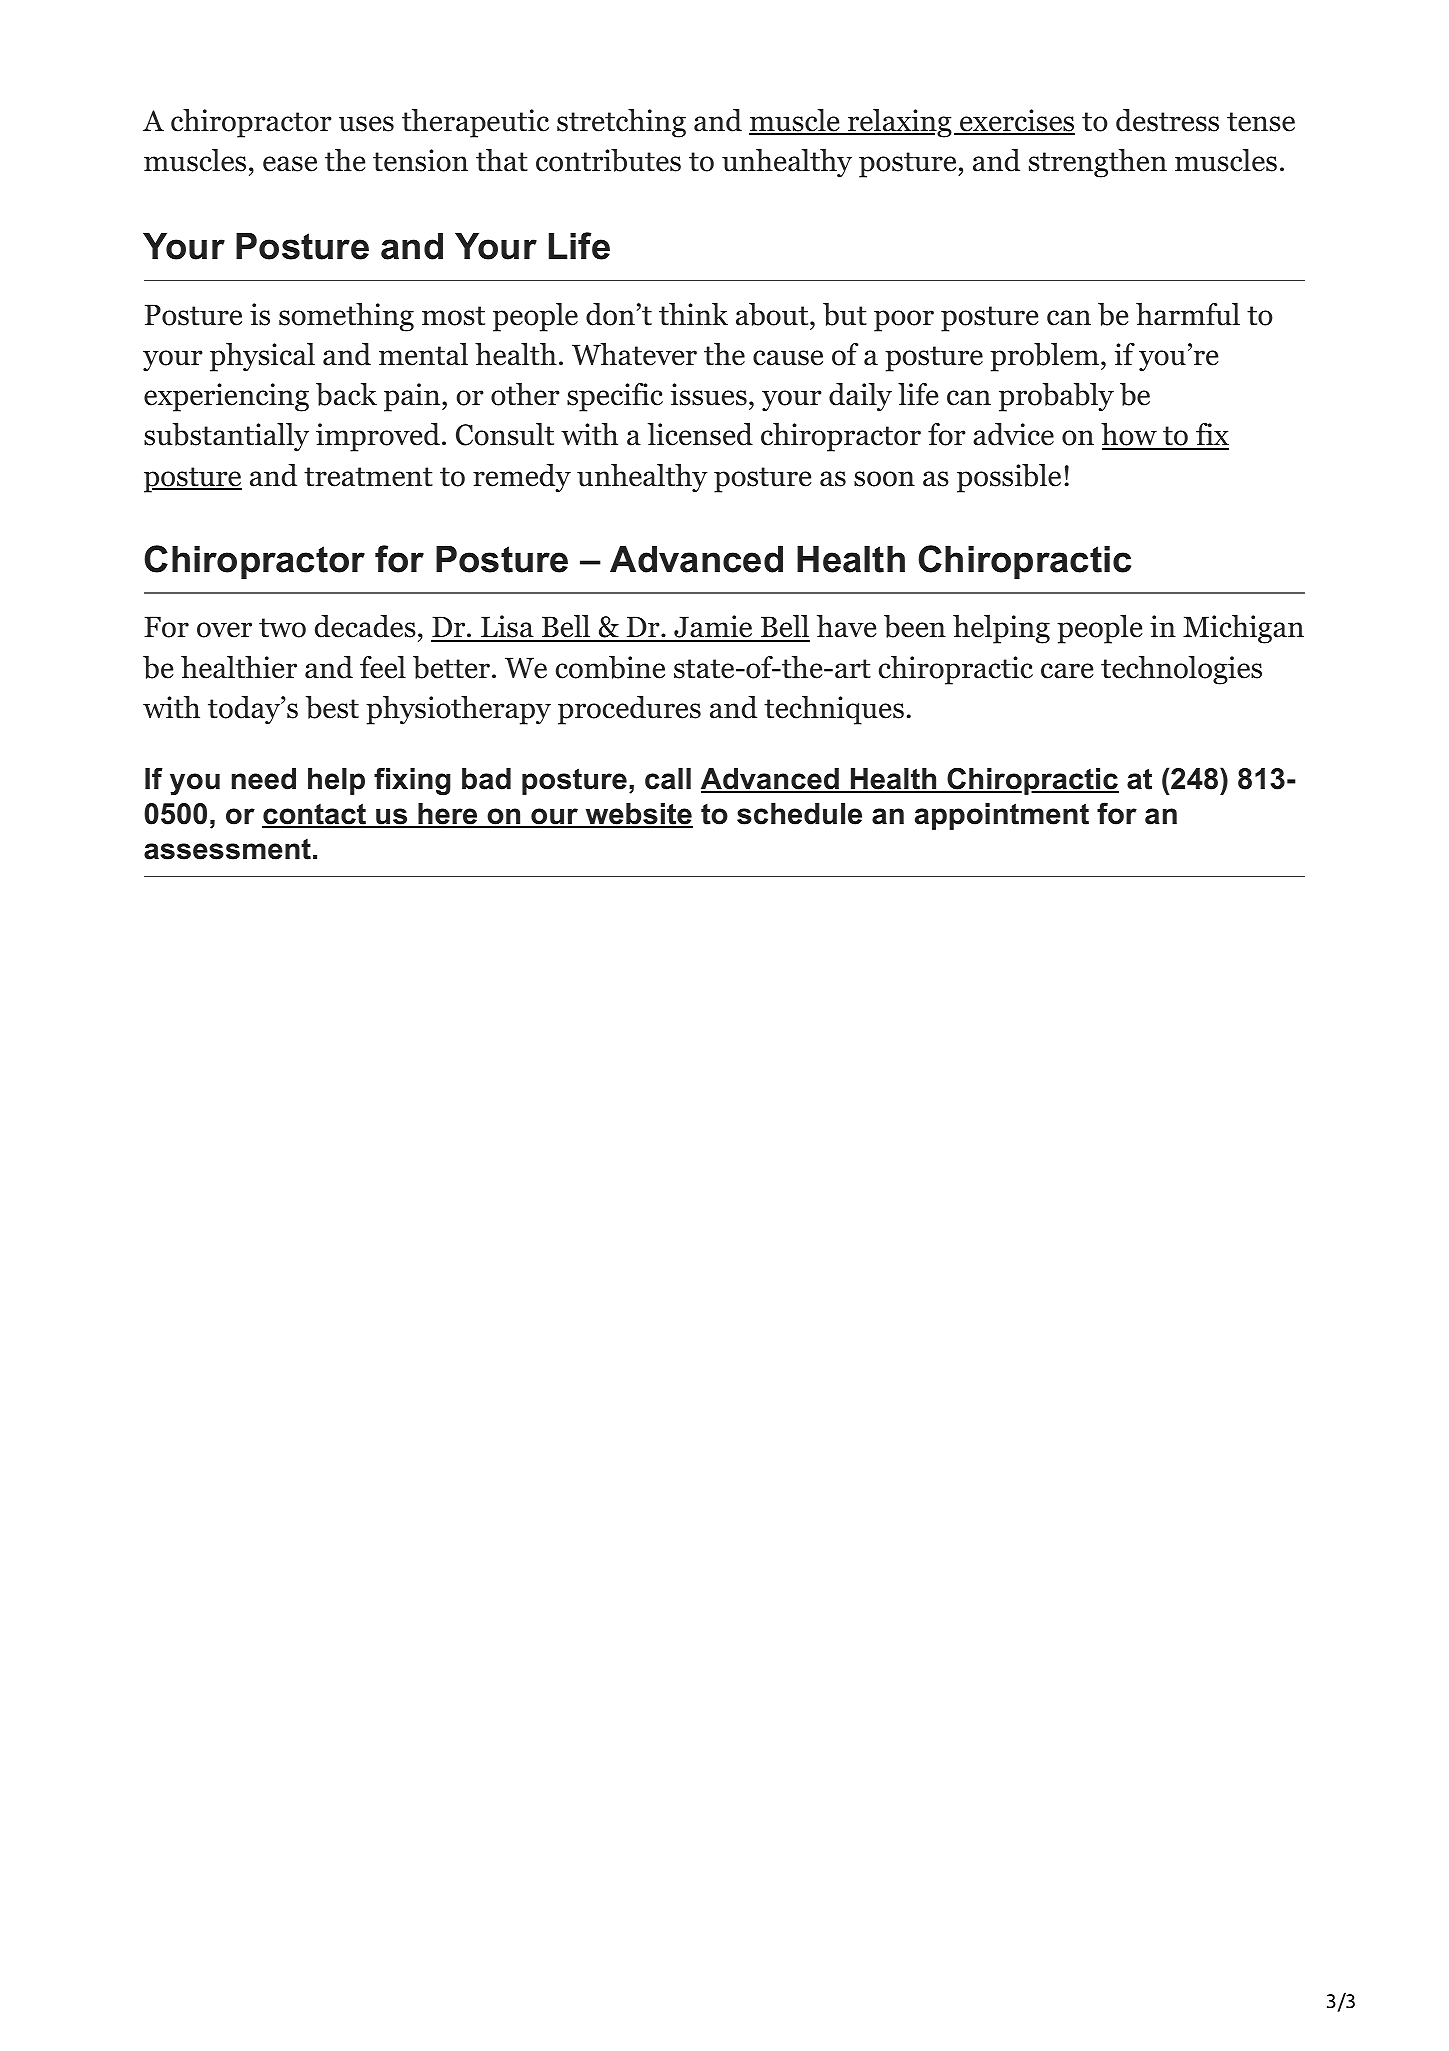 This screenshot has height=2051, width=1449. What do you see at coordinates (332, 707) in the screenshot?
I see `best` at bounding box center [332, 707].
